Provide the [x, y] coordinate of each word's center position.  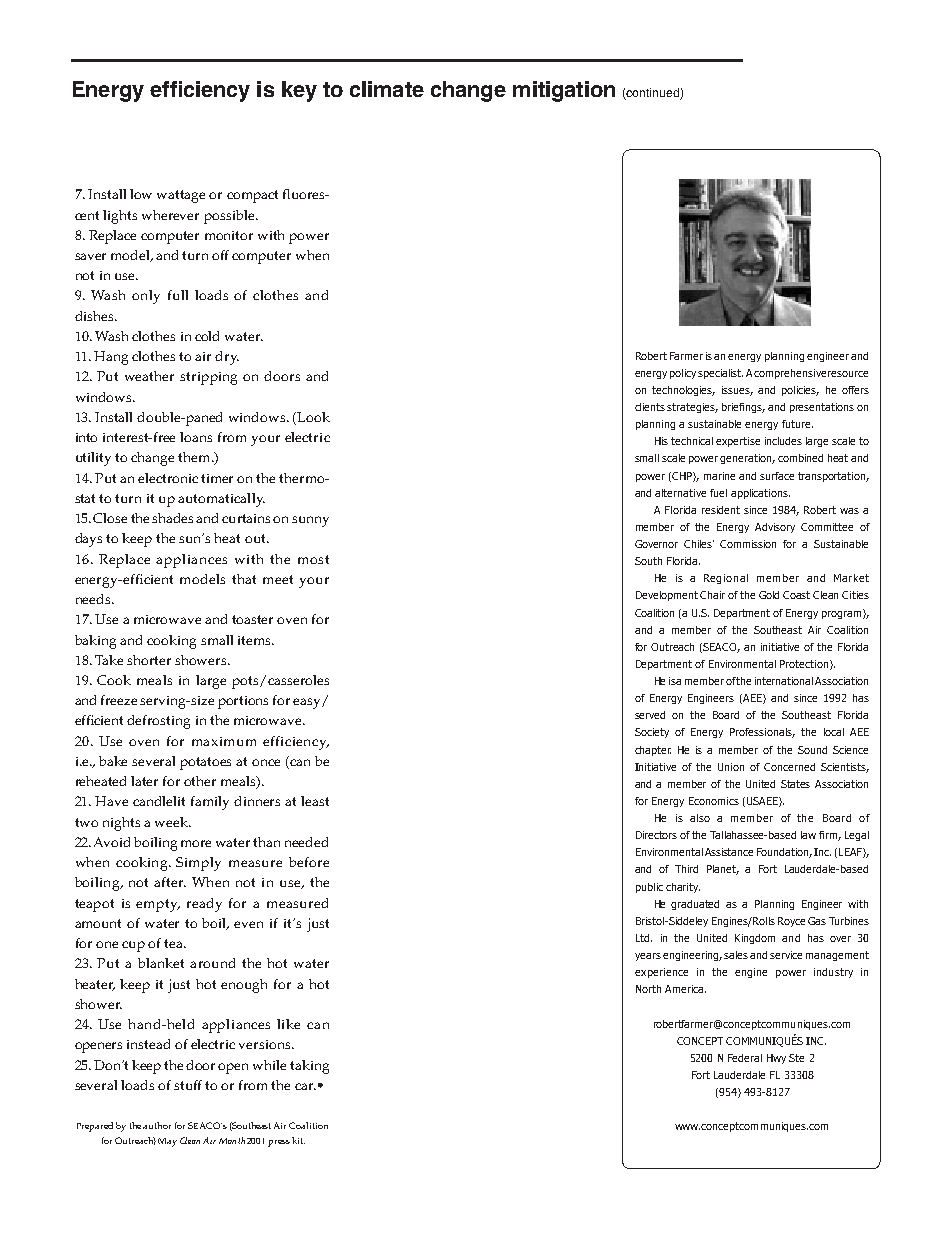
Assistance [729, 852]
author [157, 1125]
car [305, 1086]
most [313, 559]
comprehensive [790, 374]
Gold [769, 595]
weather [149, 376]
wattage [181, 196]
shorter [149, 660]
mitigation [564, 91]
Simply [198, 864]
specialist [720, 374]
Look [313, 417]
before [309, 862]
